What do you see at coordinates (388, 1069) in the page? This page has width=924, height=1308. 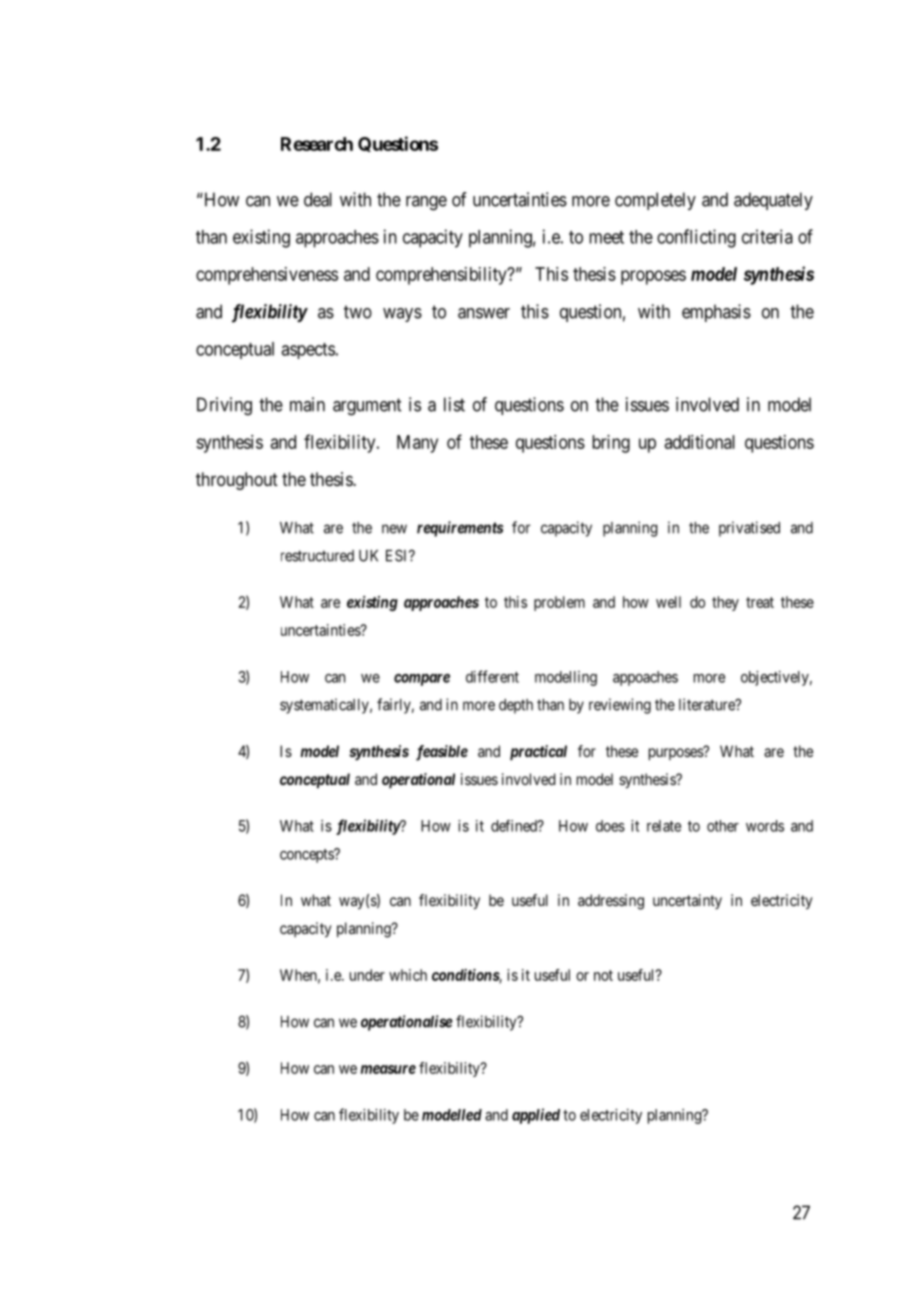 I see `measure` at bounding box center [388, 1069].
